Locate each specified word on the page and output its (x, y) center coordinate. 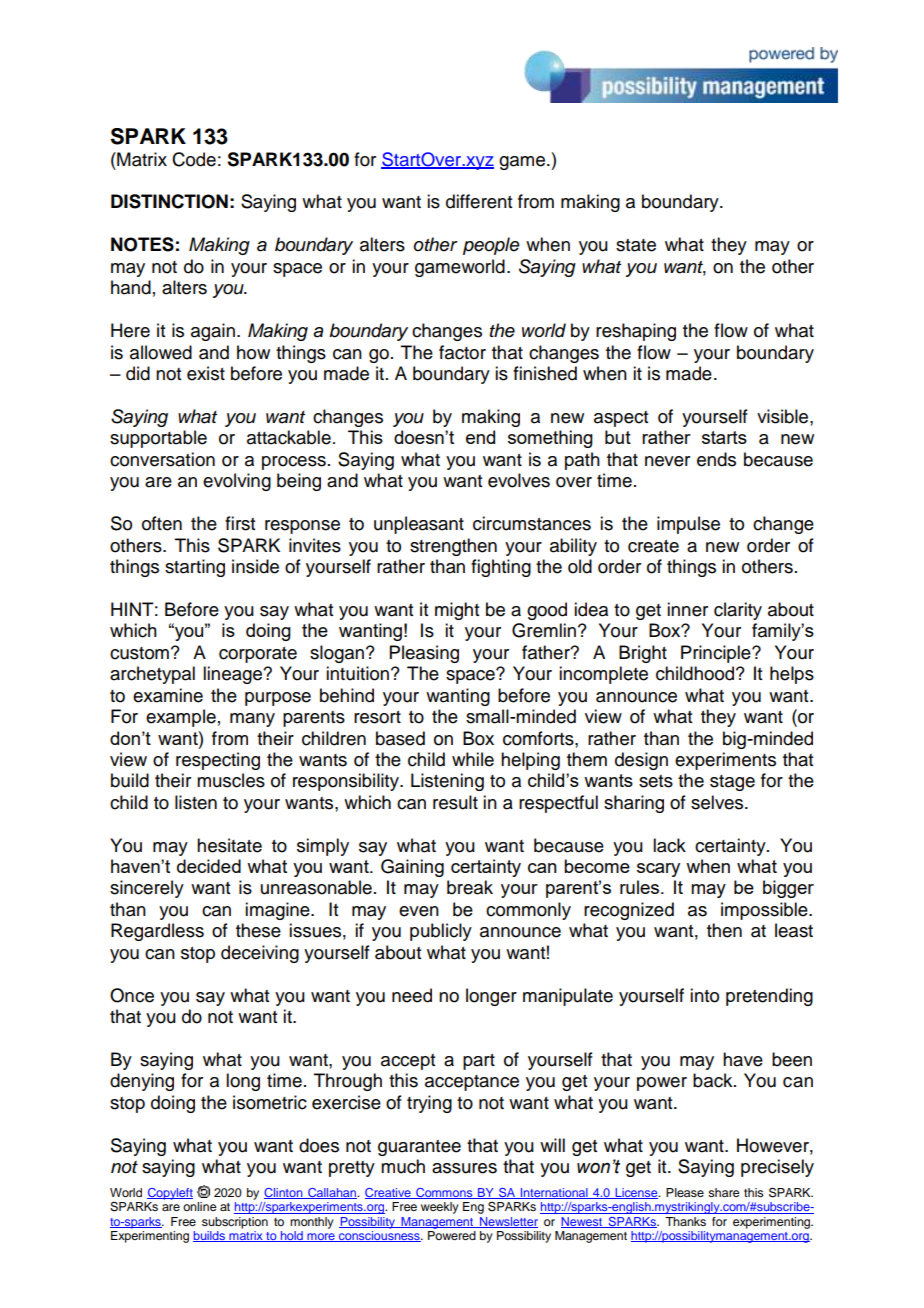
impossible (765, 911)
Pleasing (424, 654)
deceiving (260, 954)
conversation (162, 459)
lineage (234, 675)
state (636, 245)
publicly (441, 932)
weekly (440, 1208)
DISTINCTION (169, 201)
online (199, 1206)
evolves (519, 480)
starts (724, 437)
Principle (717, 654)
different (479, 201)
